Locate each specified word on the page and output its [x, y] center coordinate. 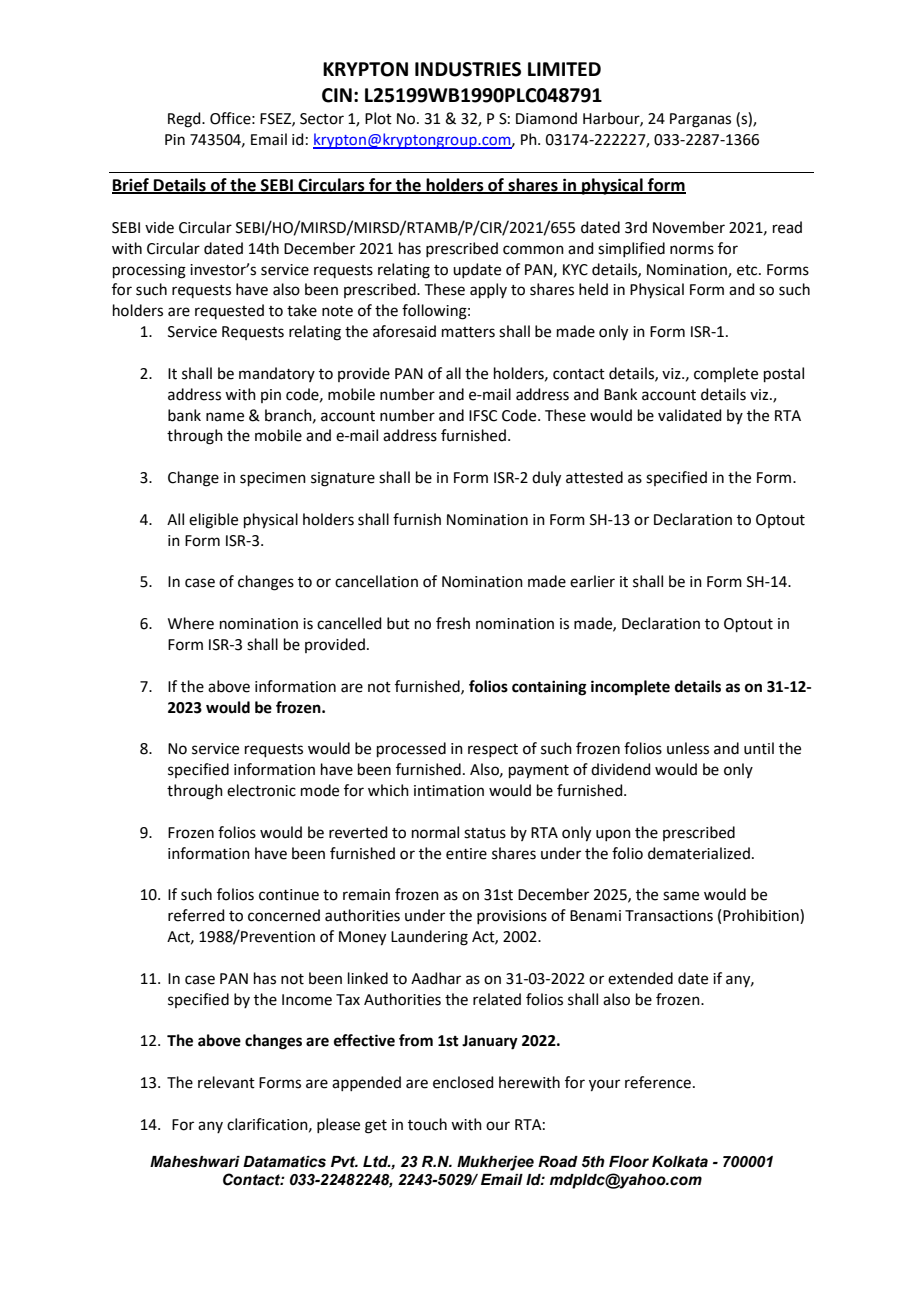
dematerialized [699, 853]
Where [191, 623]
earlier [592, 581]
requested [229, 311]
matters [468, 332]
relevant [226, 1082]
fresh [453, 623]
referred [196, 915]
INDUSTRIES [468, 69]
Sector [322, 119]
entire [466, 854]
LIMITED [564, 69]
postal [784, 374]
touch [427, 1124]
